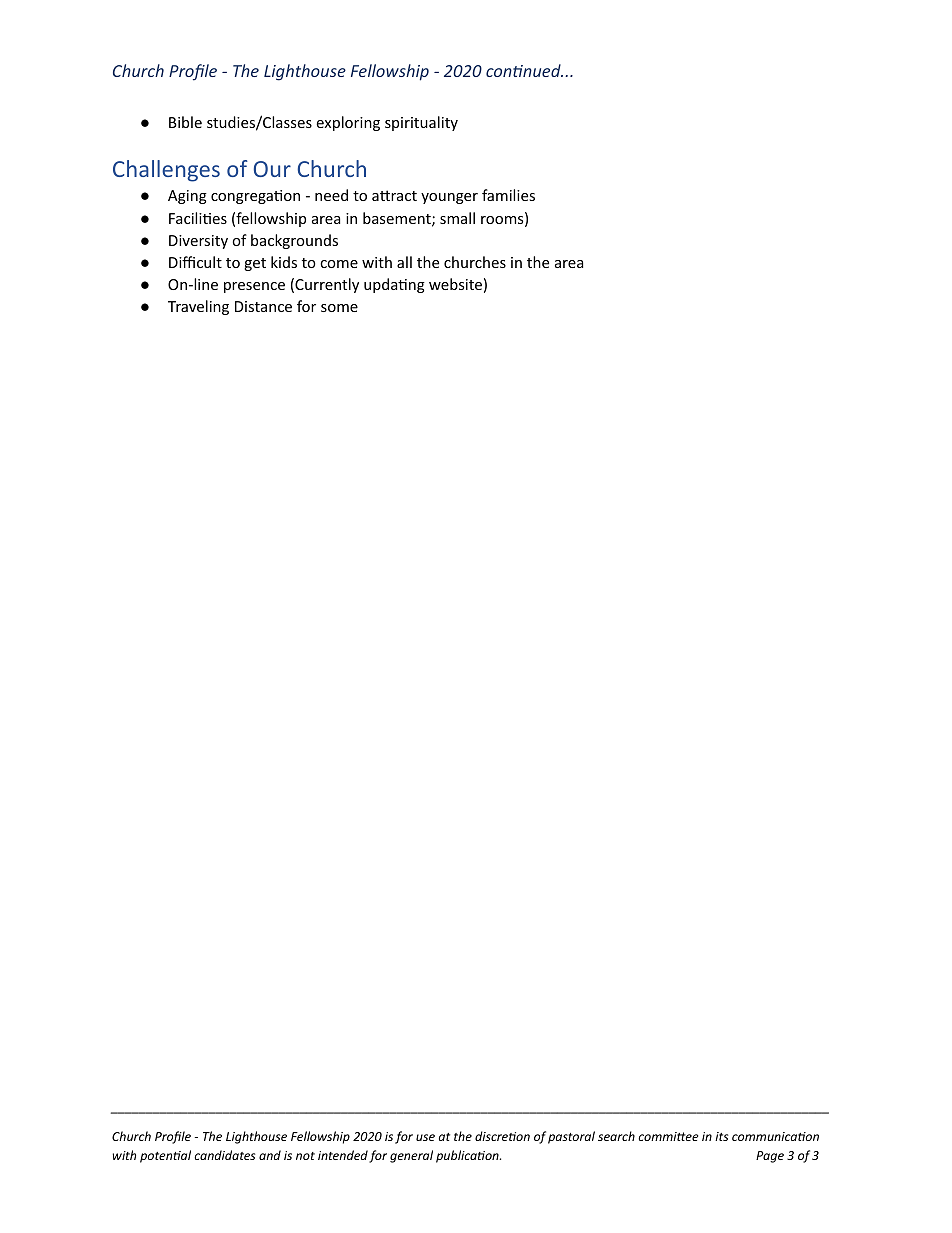 This document has width=952, height=1233. Describe the element at coordinates (770, 1157) in the document. I see `Page` at that location.
